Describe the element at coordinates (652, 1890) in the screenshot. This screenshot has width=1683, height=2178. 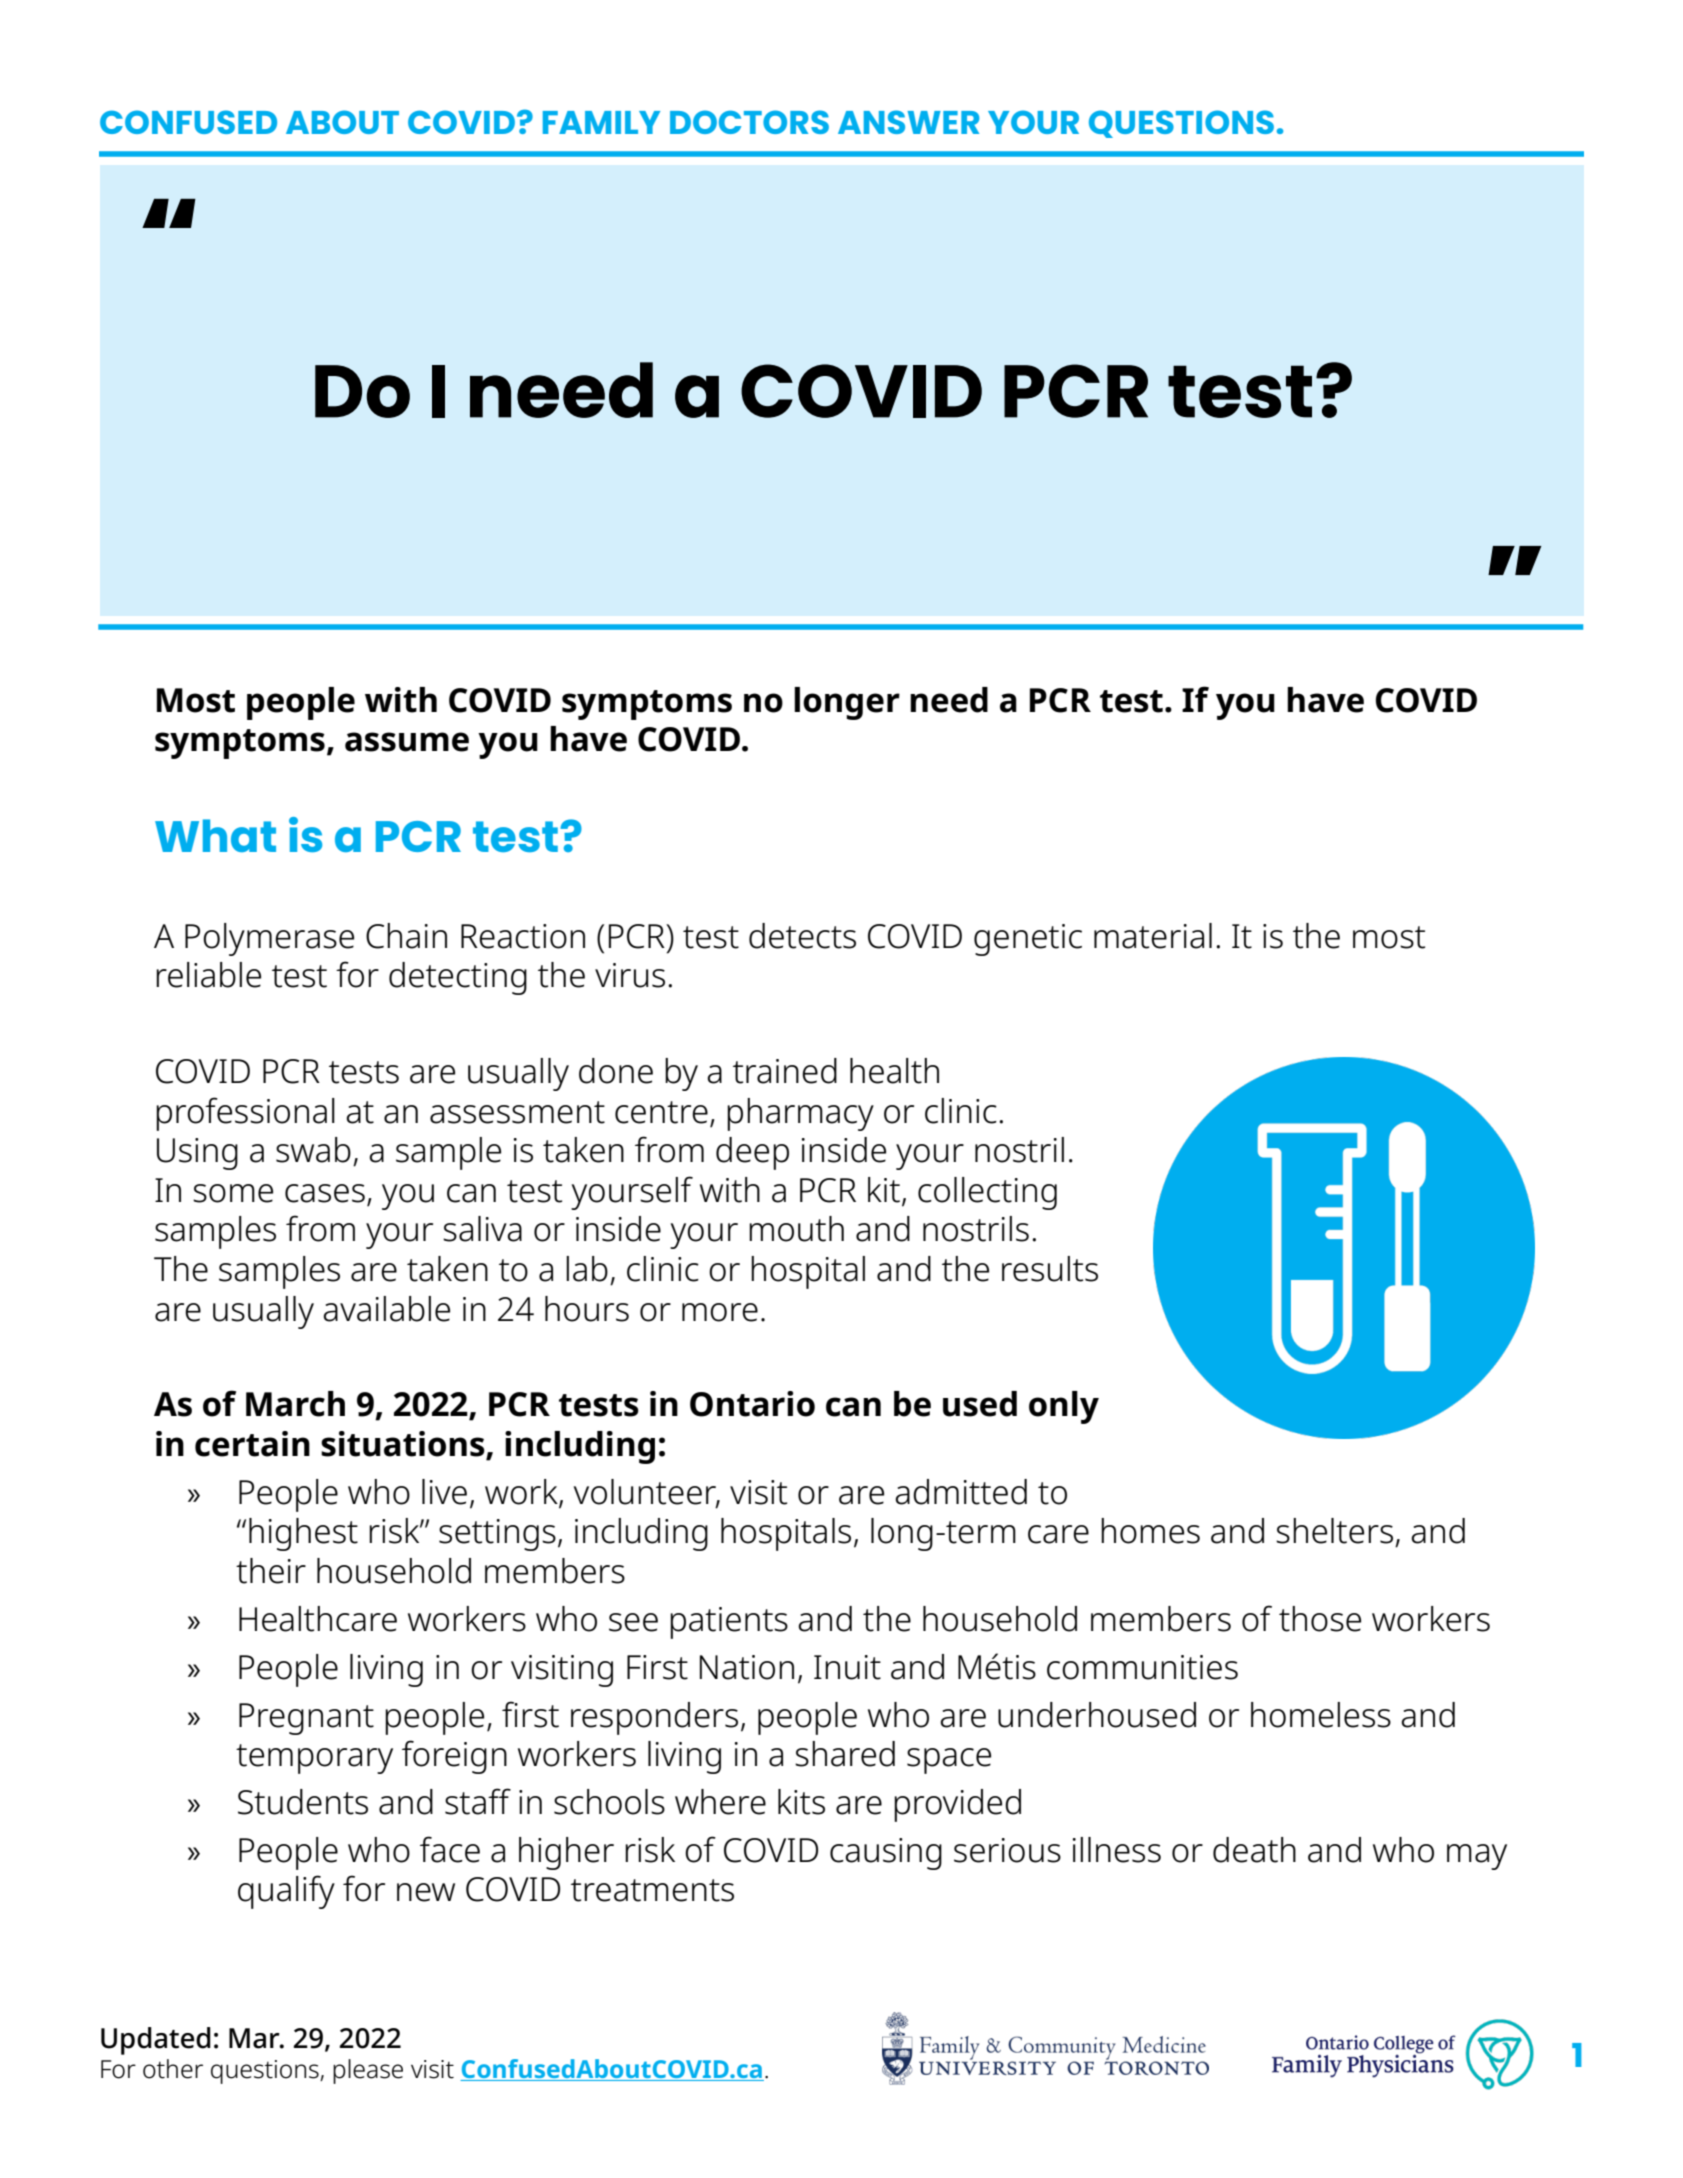
I see `treatments` at that location.
